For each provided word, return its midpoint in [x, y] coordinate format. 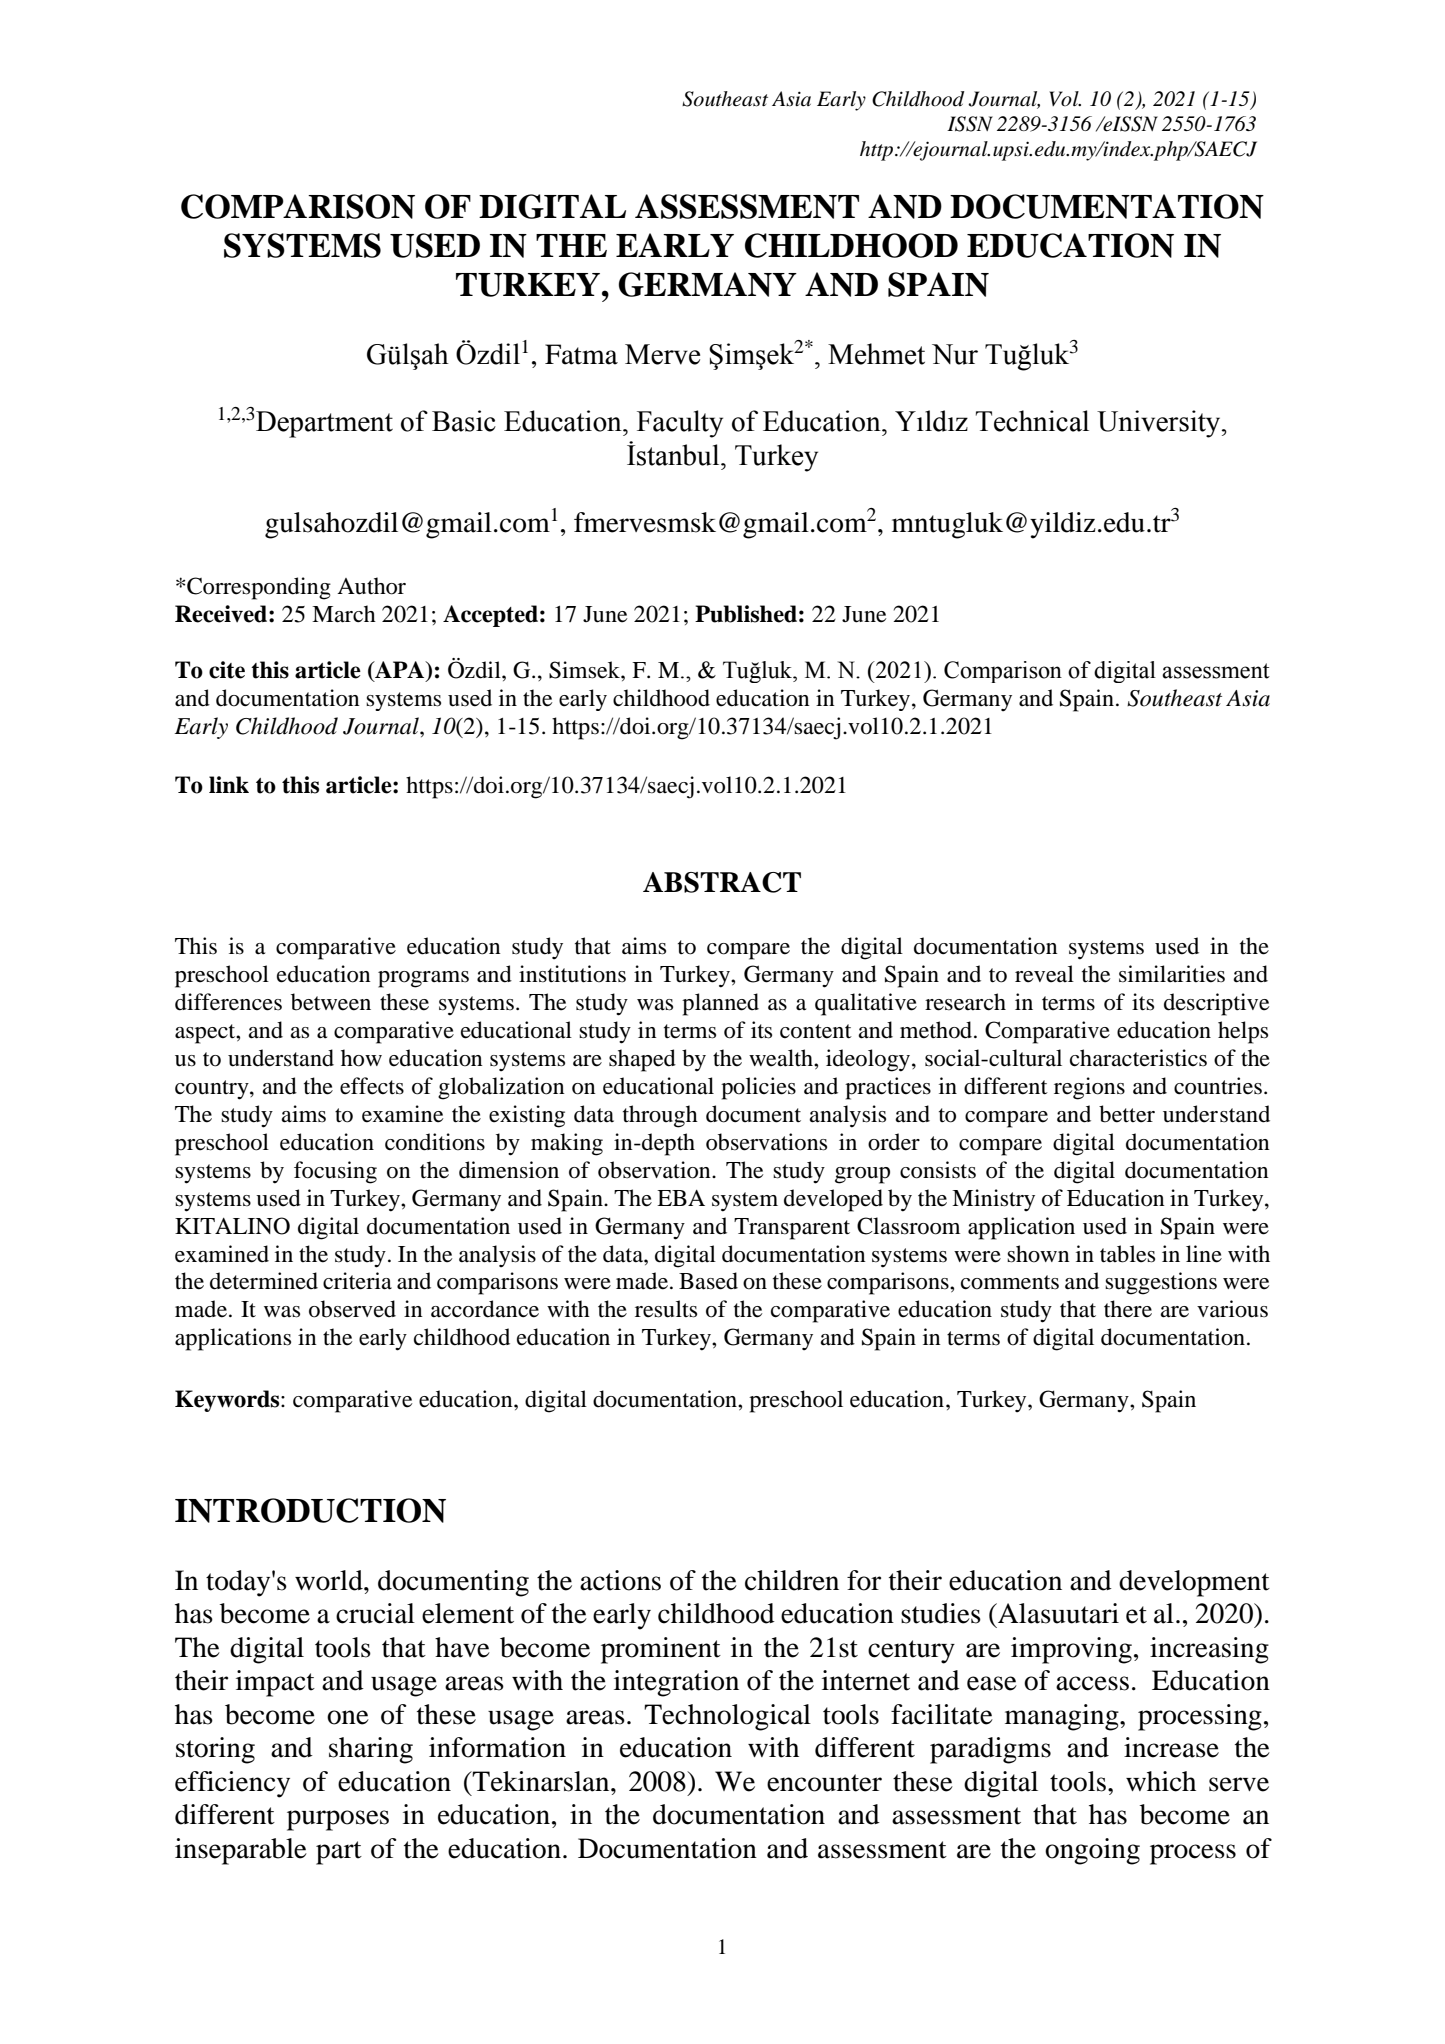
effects [372, 1086]
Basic [464, 421]
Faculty [680, 424]
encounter [824, 1783]
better [1127, 1114]
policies [758, 1088]
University [1160, 424]
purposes [338, 1820]
